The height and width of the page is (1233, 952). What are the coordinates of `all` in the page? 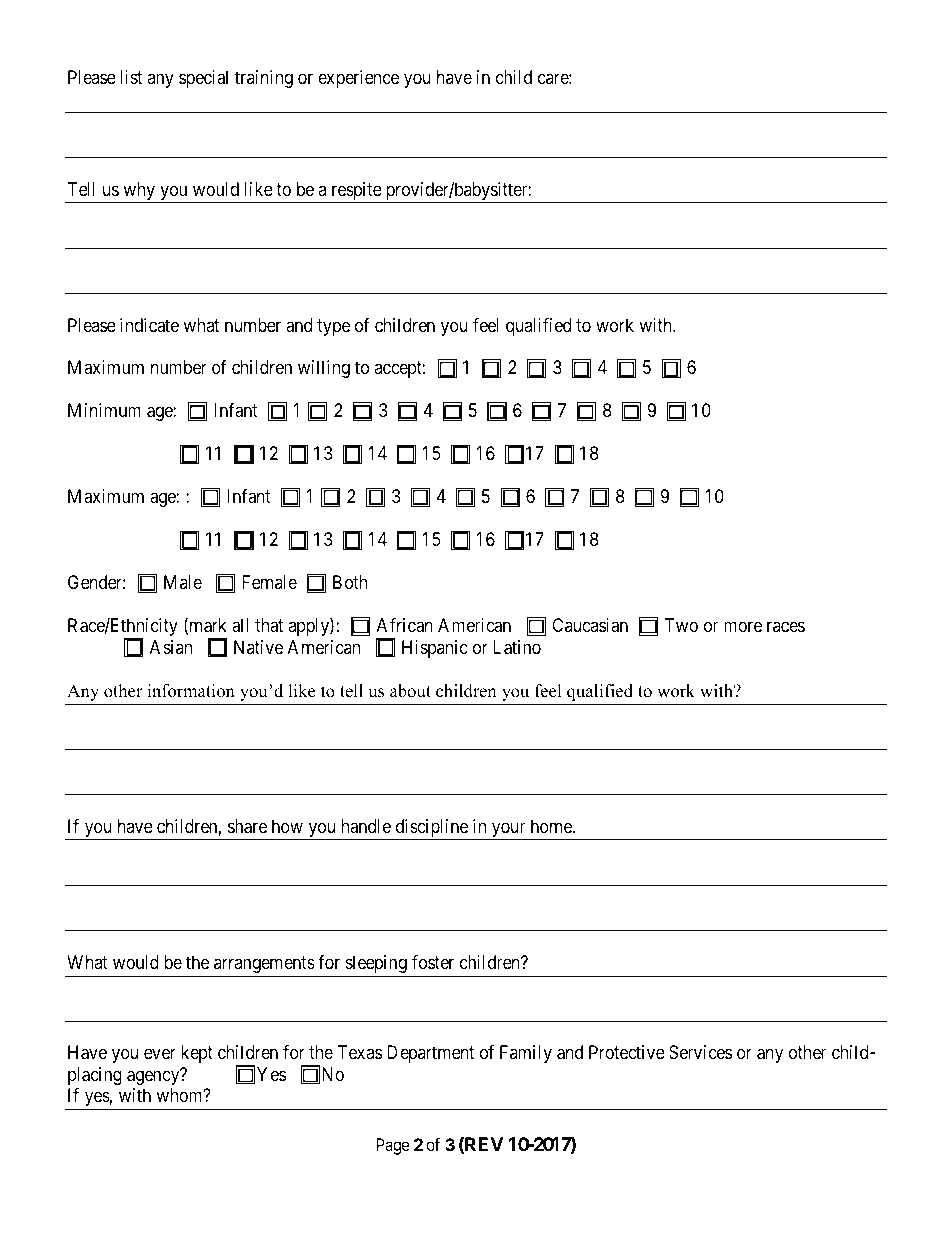 It's located at (240, 625).
